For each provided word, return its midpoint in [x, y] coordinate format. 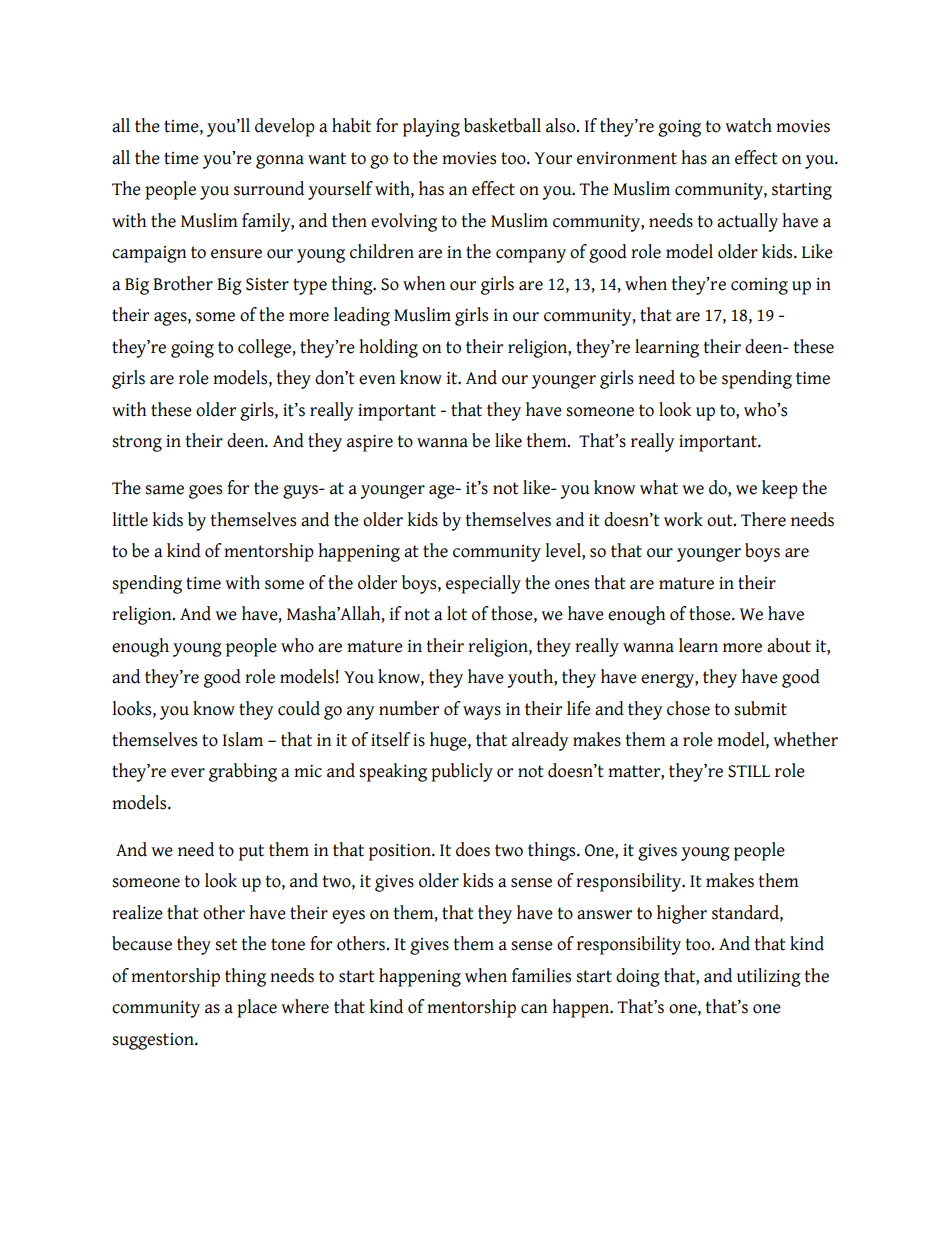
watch [748, 125]
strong [137, 443]
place [257, 1008]
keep [780, 489]
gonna [280, 162]
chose [688, 708]
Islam [242, 739]
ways [482, 713]
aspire [370, 443]
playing [431, 127]
